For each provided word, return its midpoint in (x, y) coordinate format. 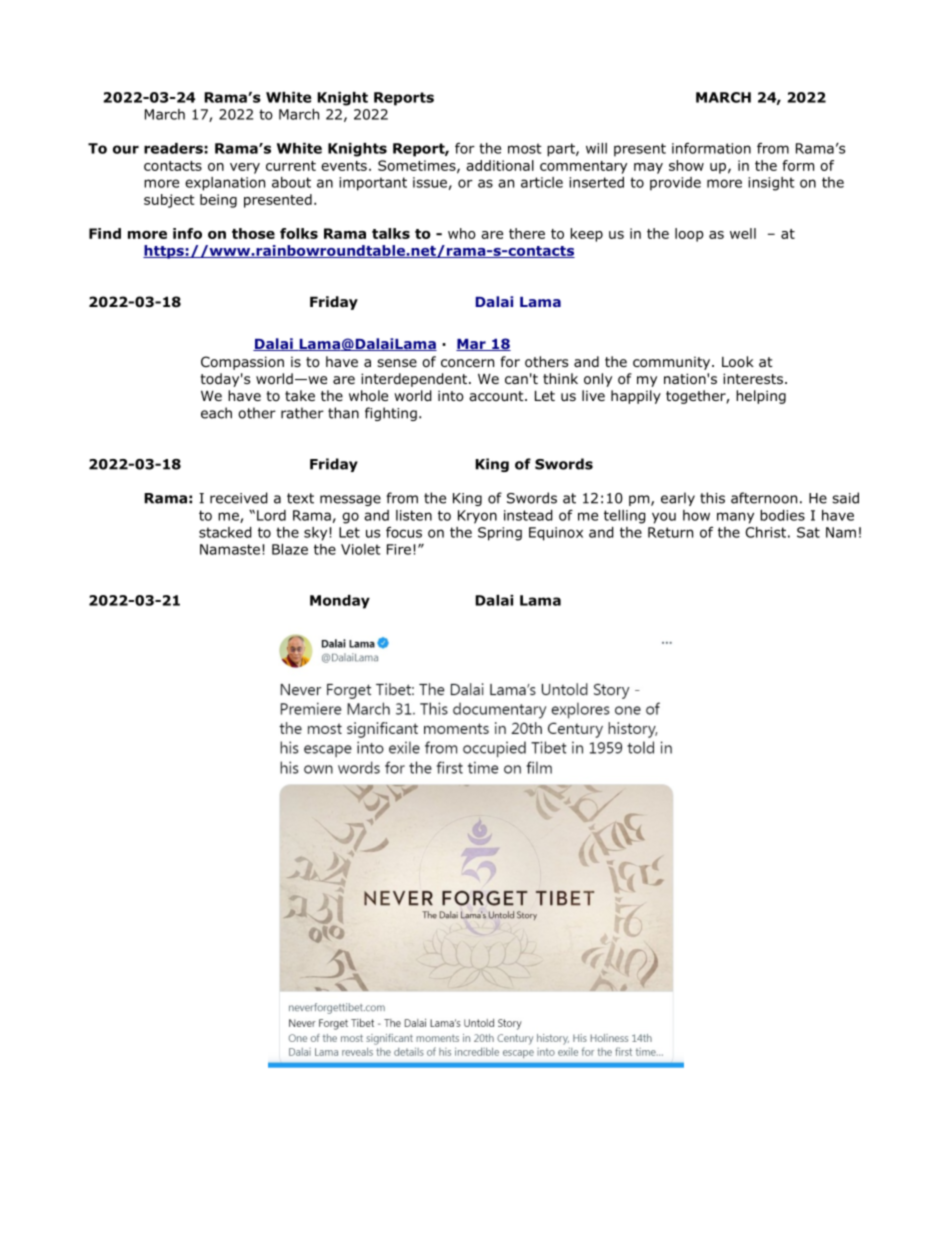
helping (761, 397)
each (216, 413)
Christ (765, 532)
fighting (391, 414)
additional (500, 165)
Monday (340, 602)
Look (738, 362)
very (245, 168)
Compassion (242, 363)
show (686, 165)
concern (467, 363)
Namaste (230, 549)
